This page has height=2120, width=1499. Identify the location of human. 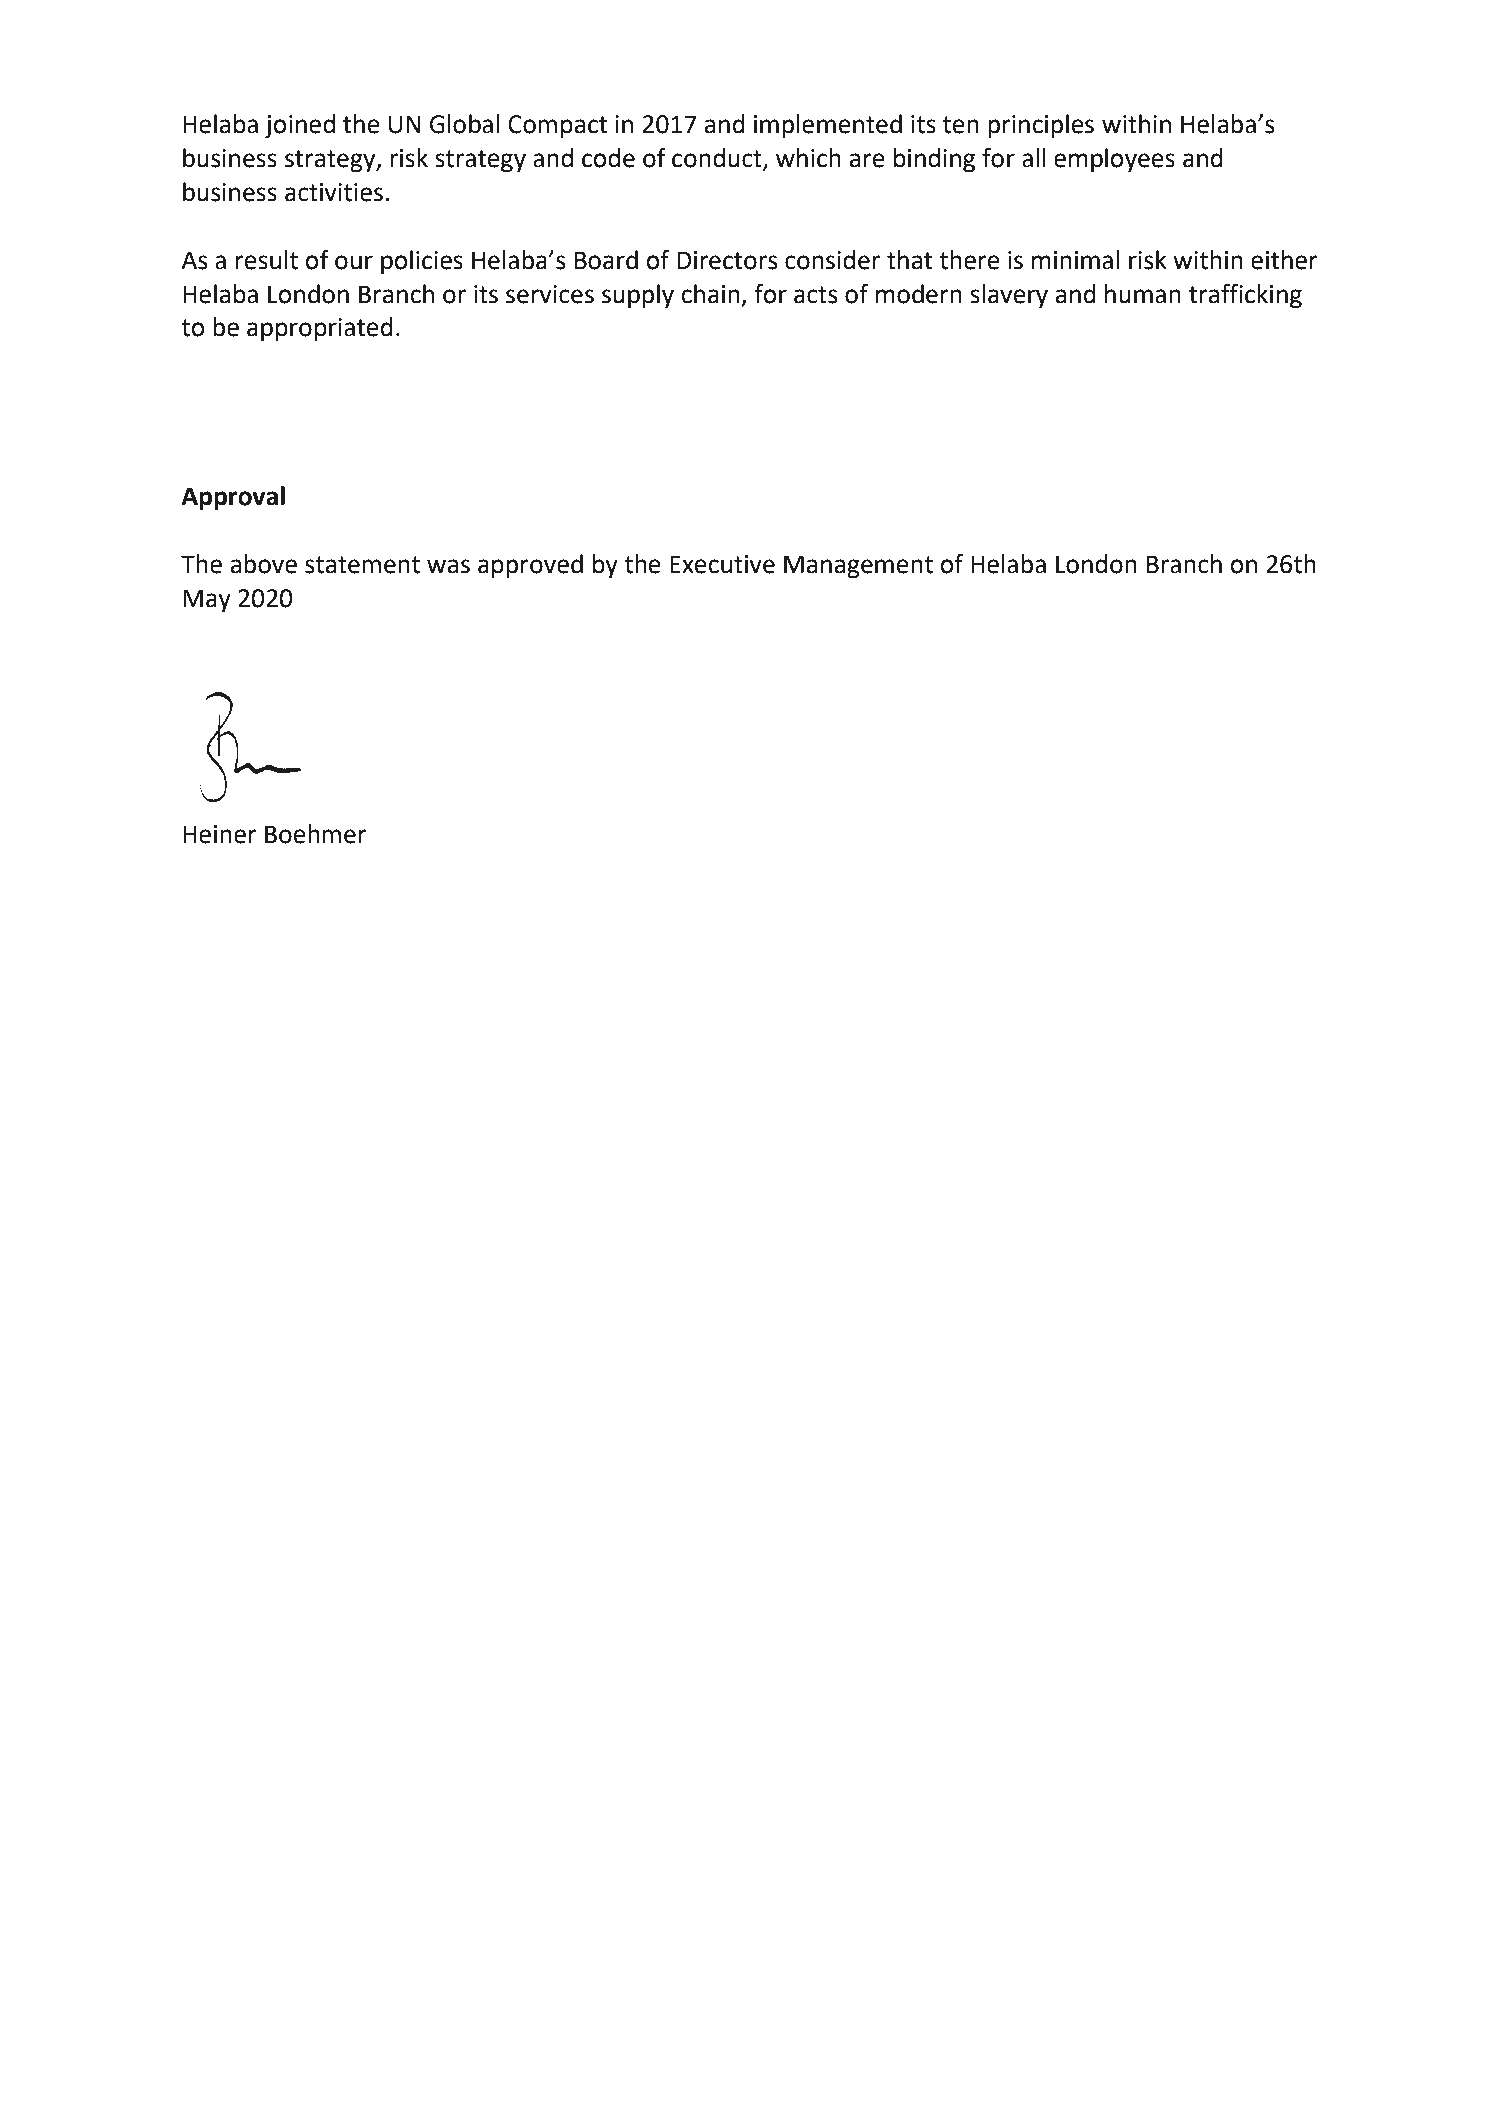
(1143, 294).
